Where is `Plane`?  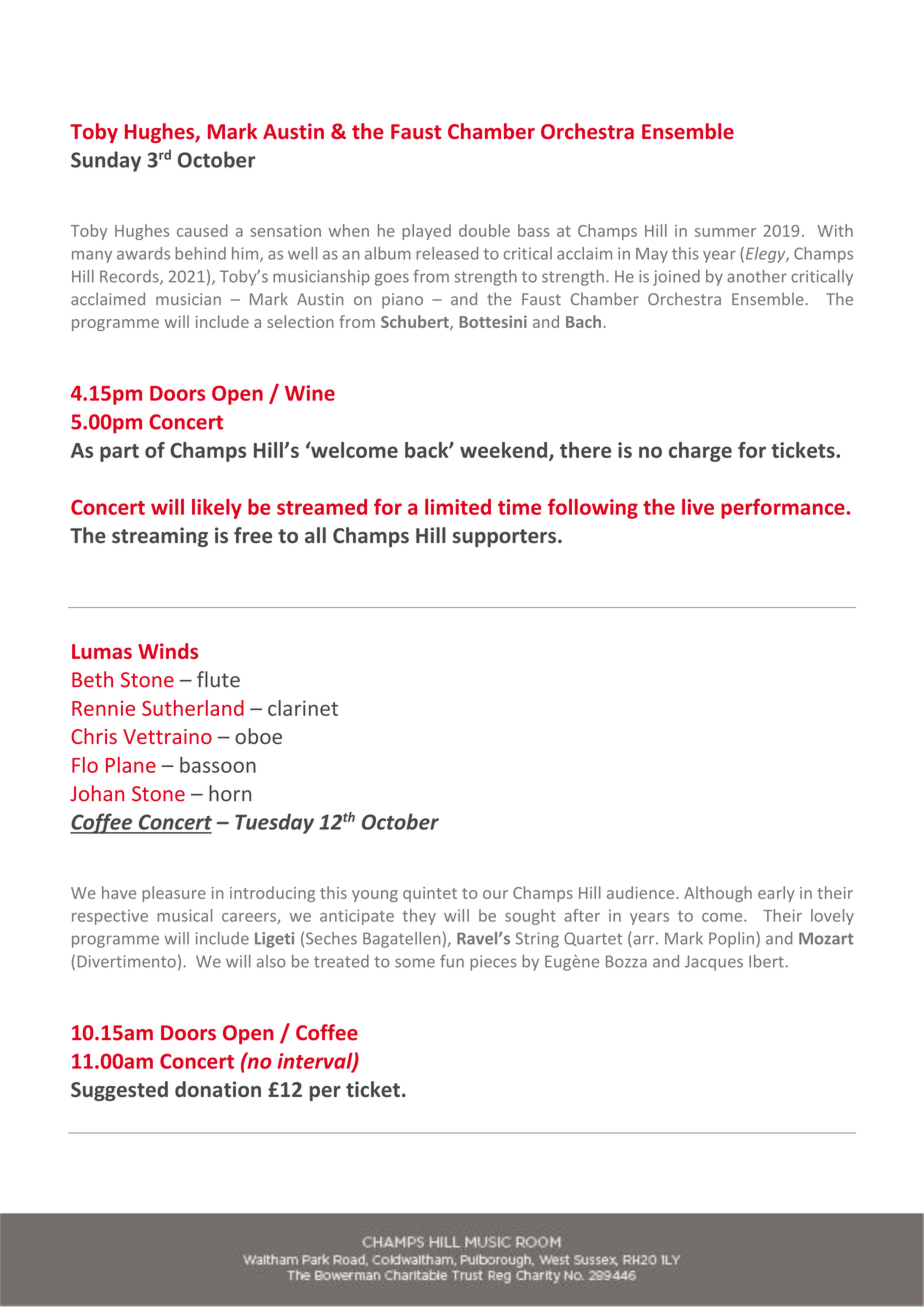 Plane is located at coordinates (131, 765).
